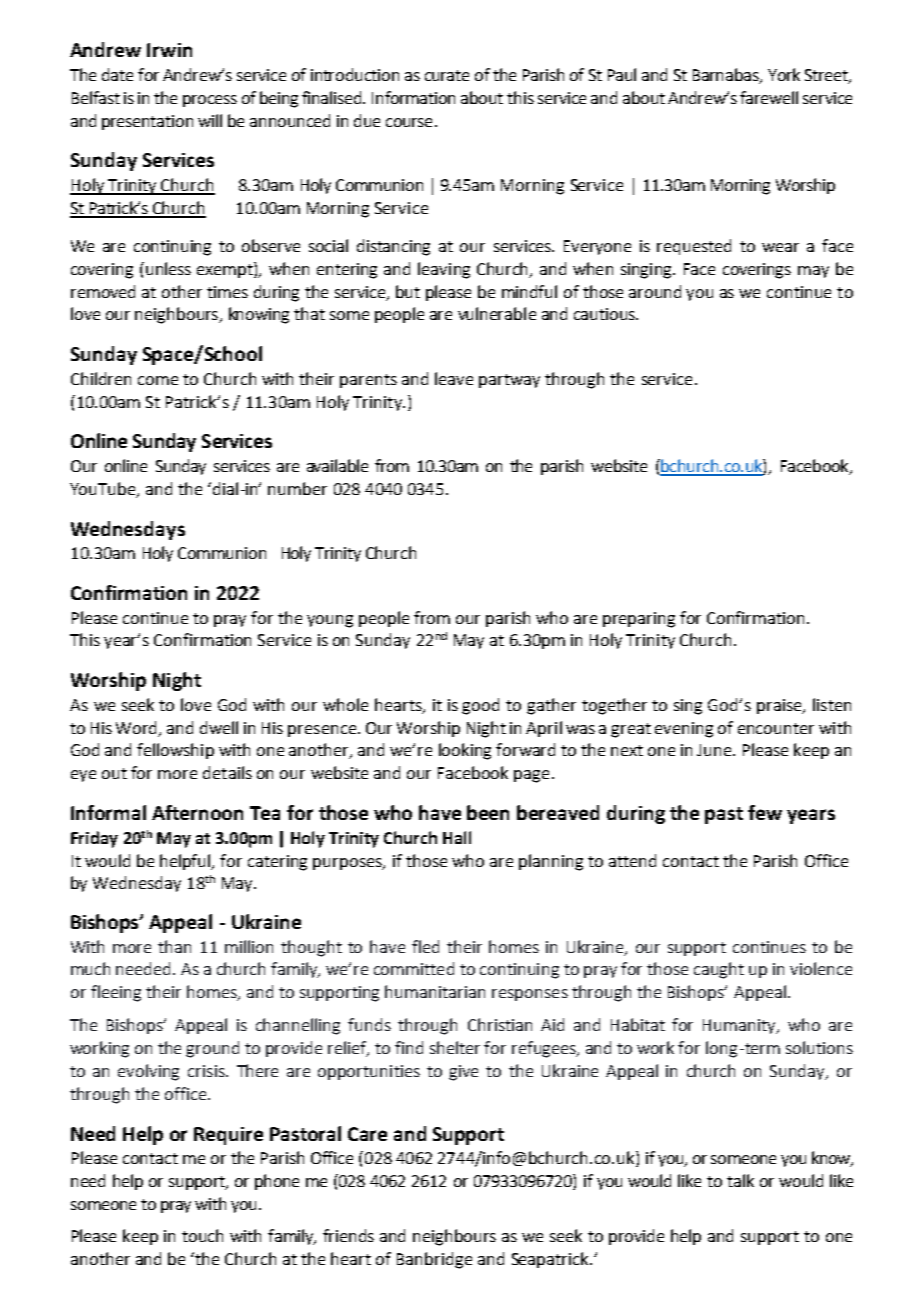  I want to click on touch, so click(202, 1235).
